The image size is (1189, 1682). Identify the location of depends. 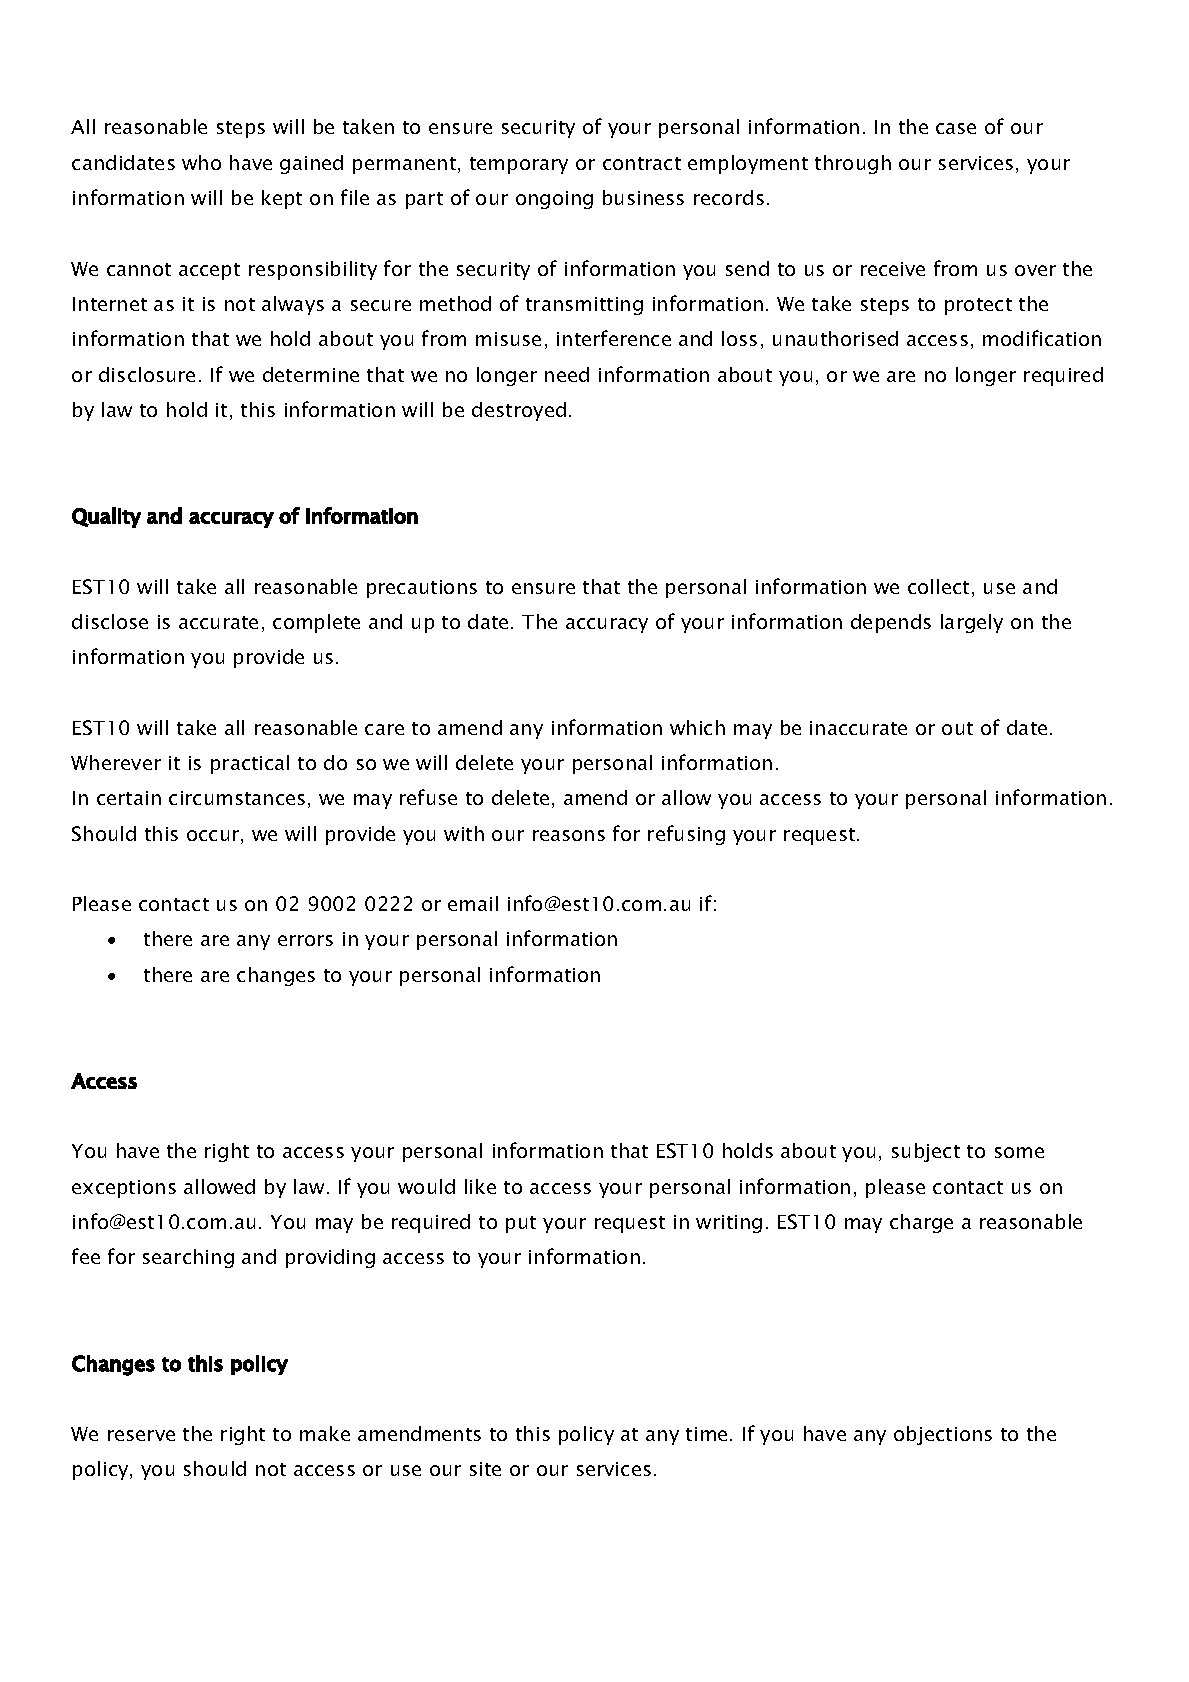
(891, 623).
